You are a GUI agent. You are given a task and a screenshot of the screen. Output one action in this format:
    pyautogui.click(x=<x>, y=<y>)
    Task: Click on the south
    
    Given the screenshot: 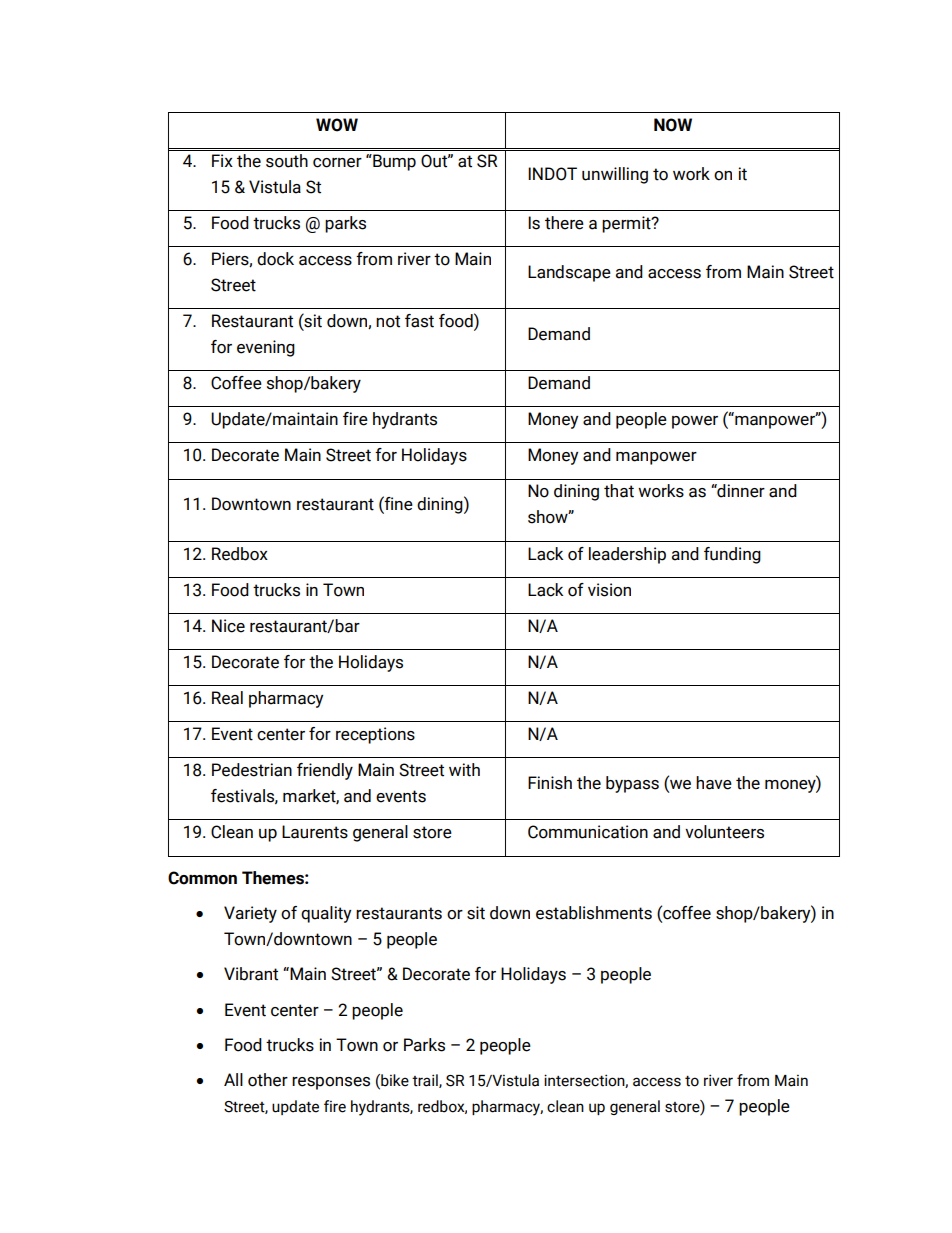 What is the action you would take?
    pyautogui.click(x=287, y=161)
